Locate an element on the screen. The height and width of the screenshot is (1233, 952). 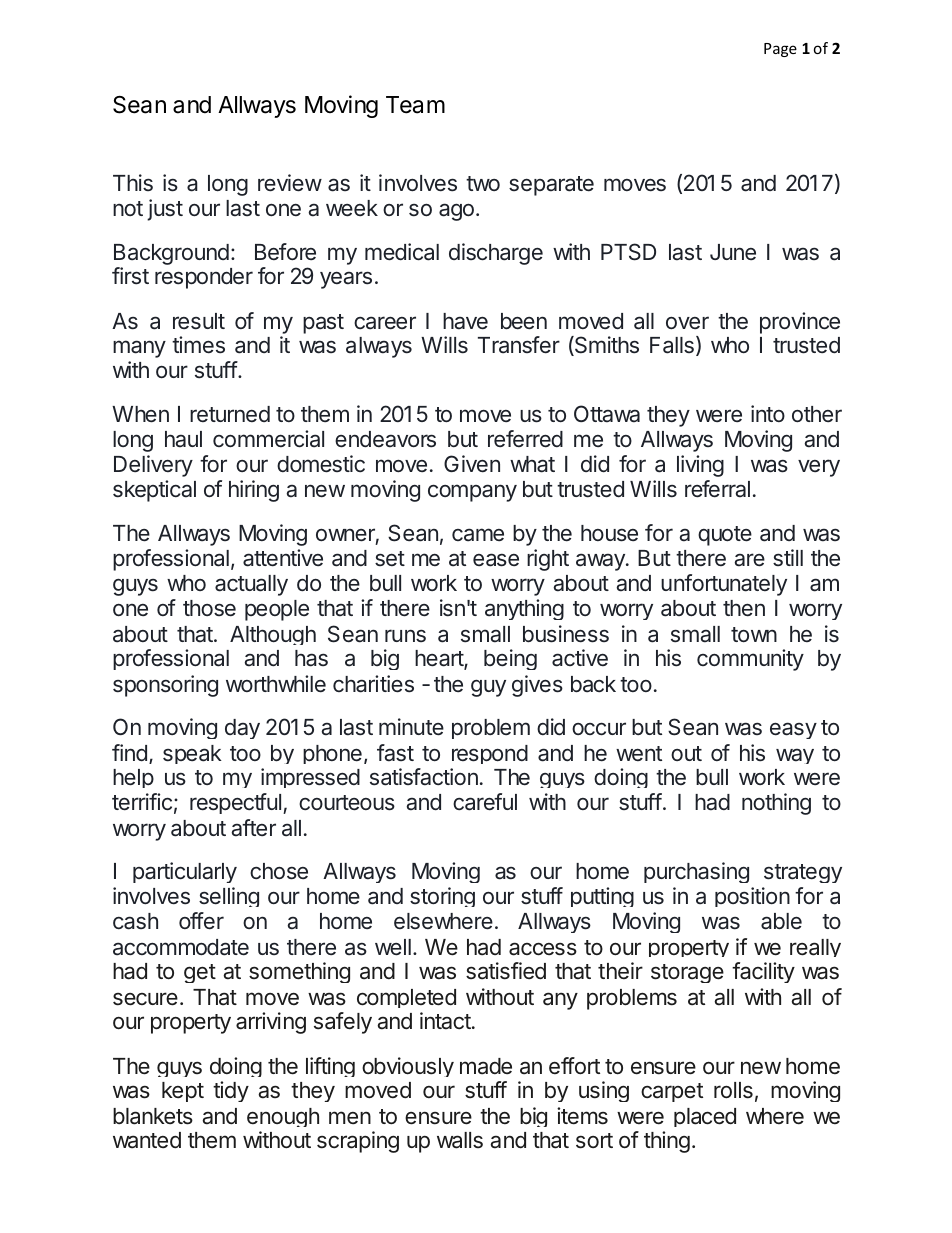
ease is located at coordinates (496, 560).
